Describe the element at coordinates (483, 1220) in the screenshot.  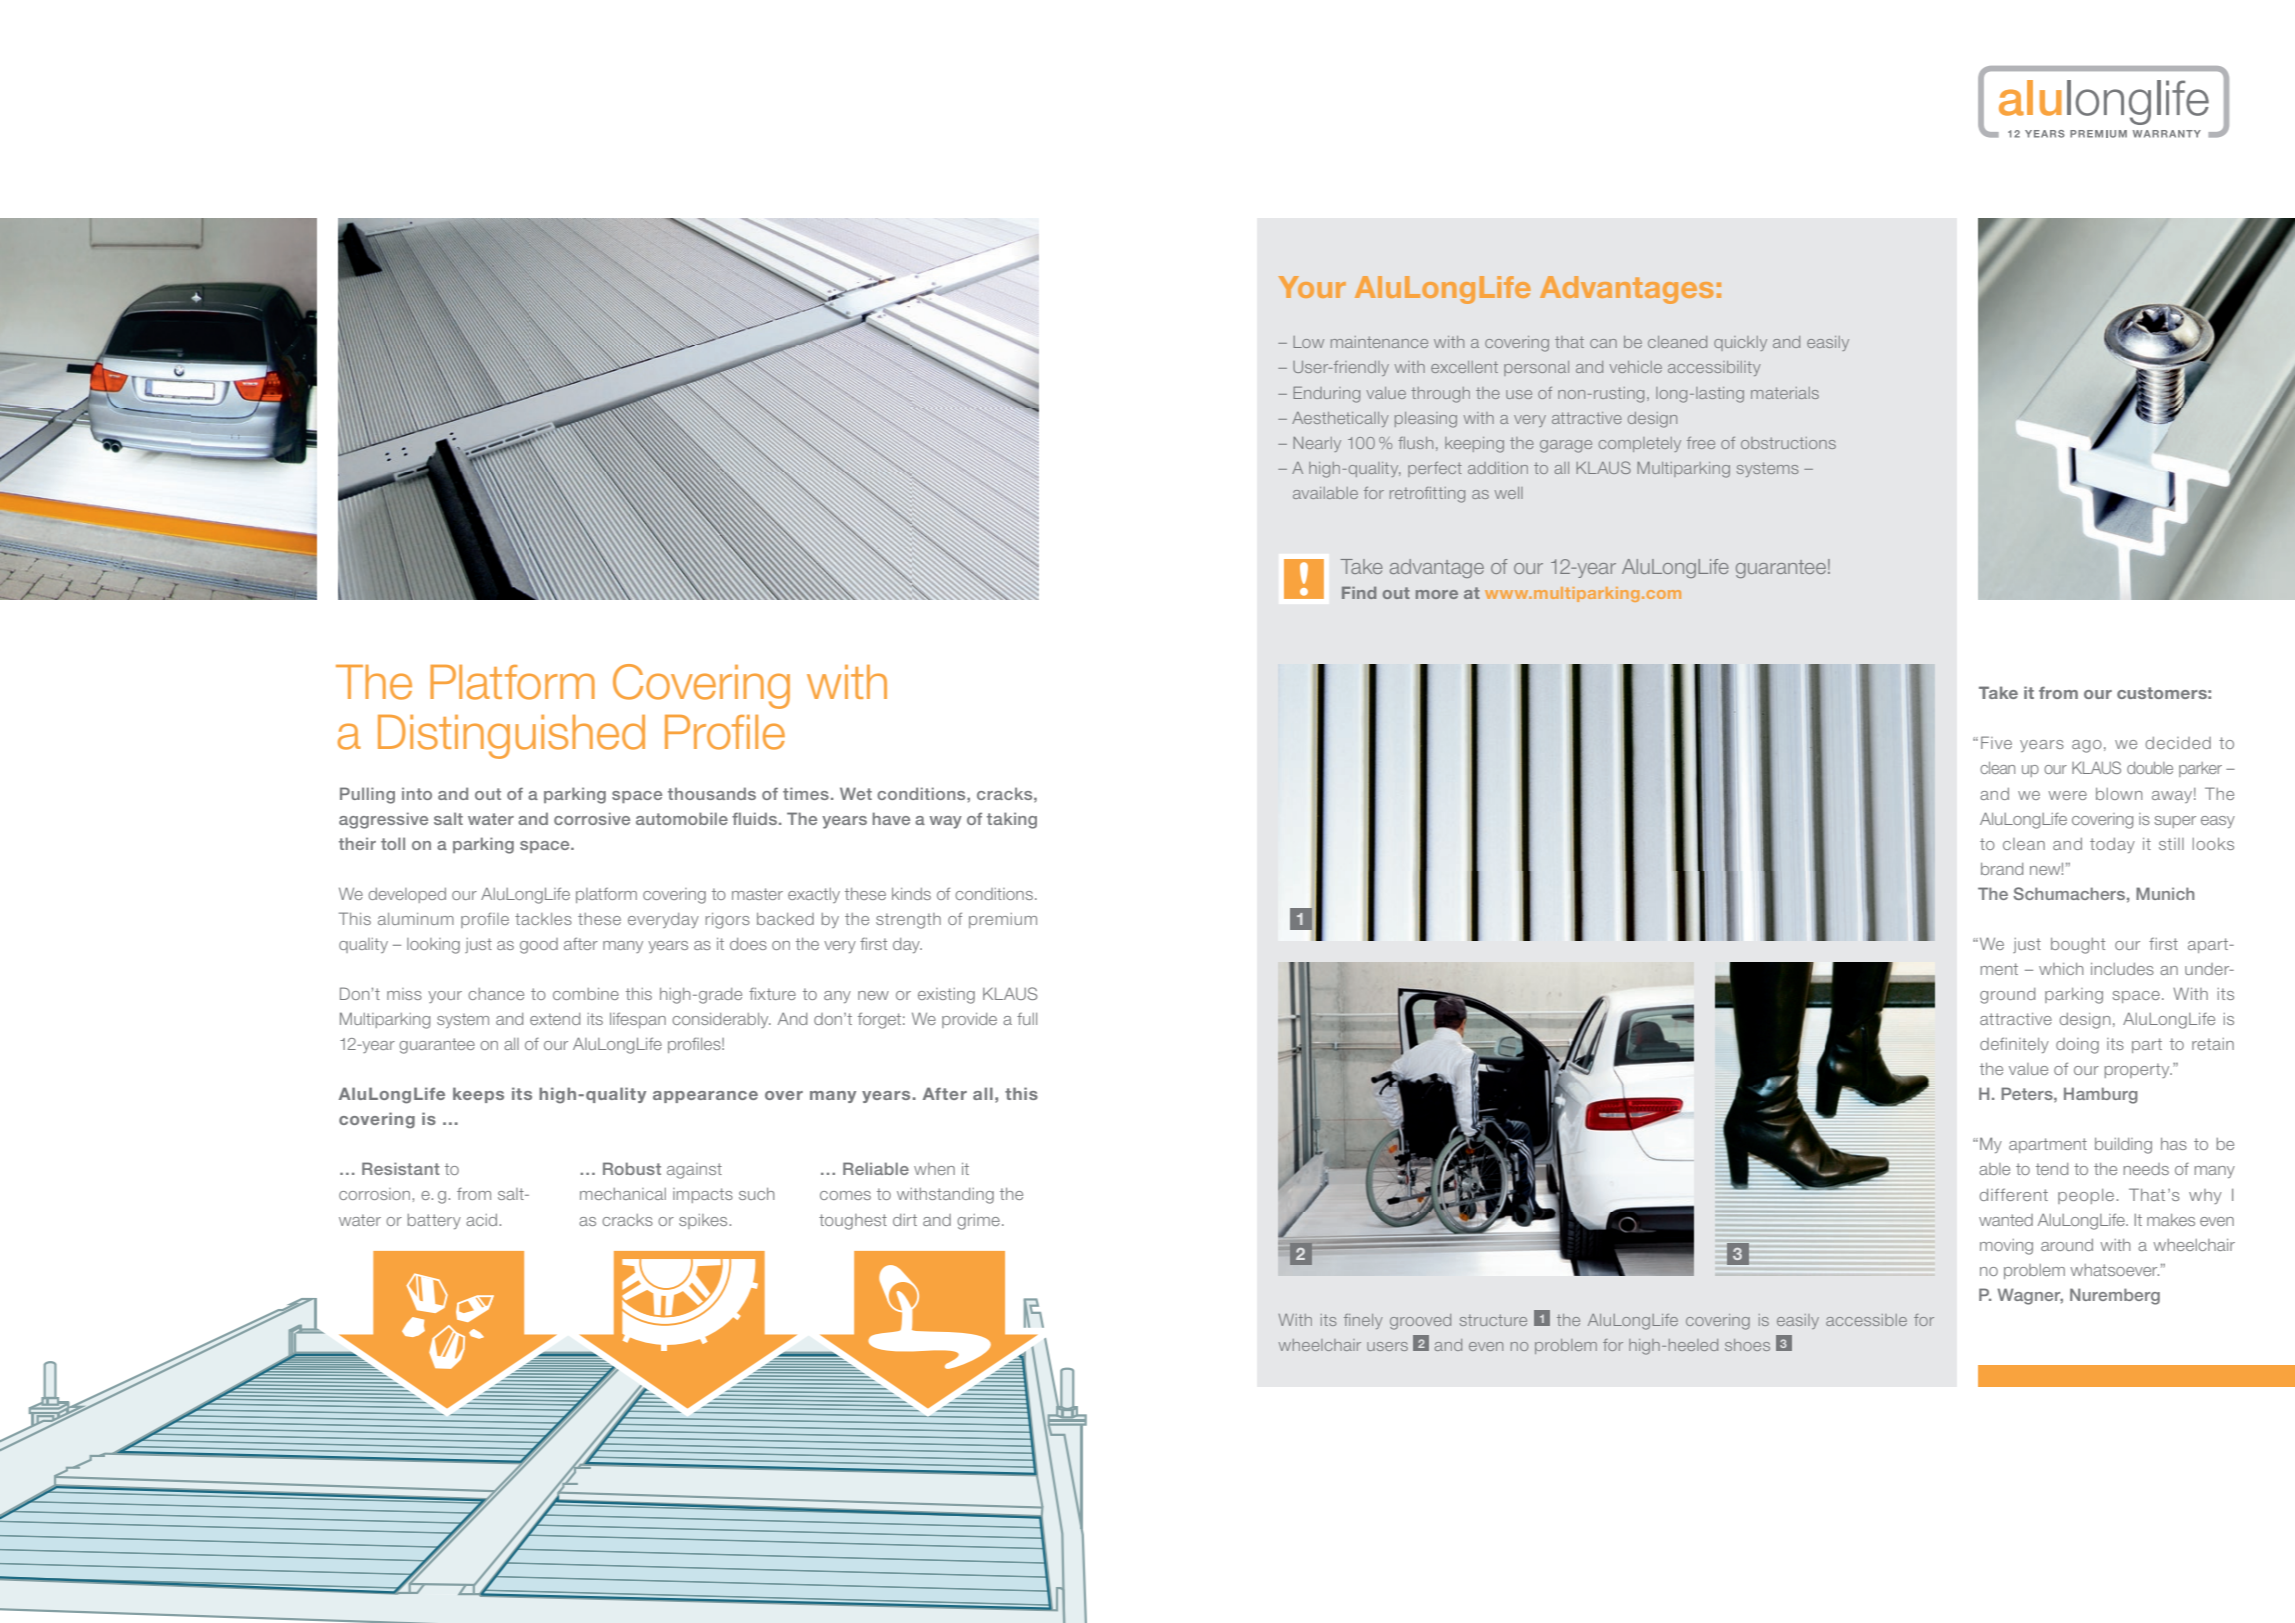
I see `acid` at that location.
